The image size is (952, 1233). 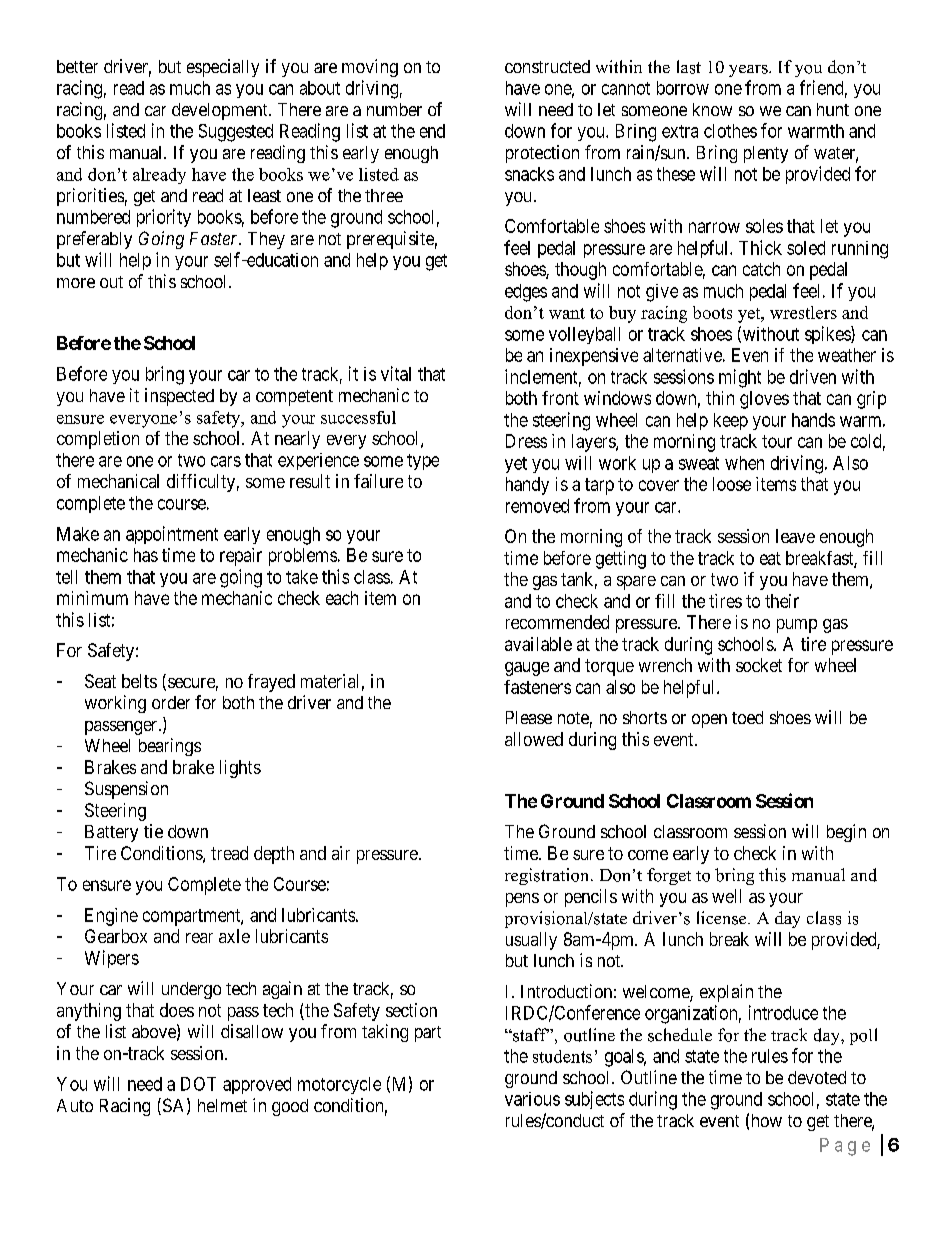 I want to click on various, so click(x=532, y=1099).
